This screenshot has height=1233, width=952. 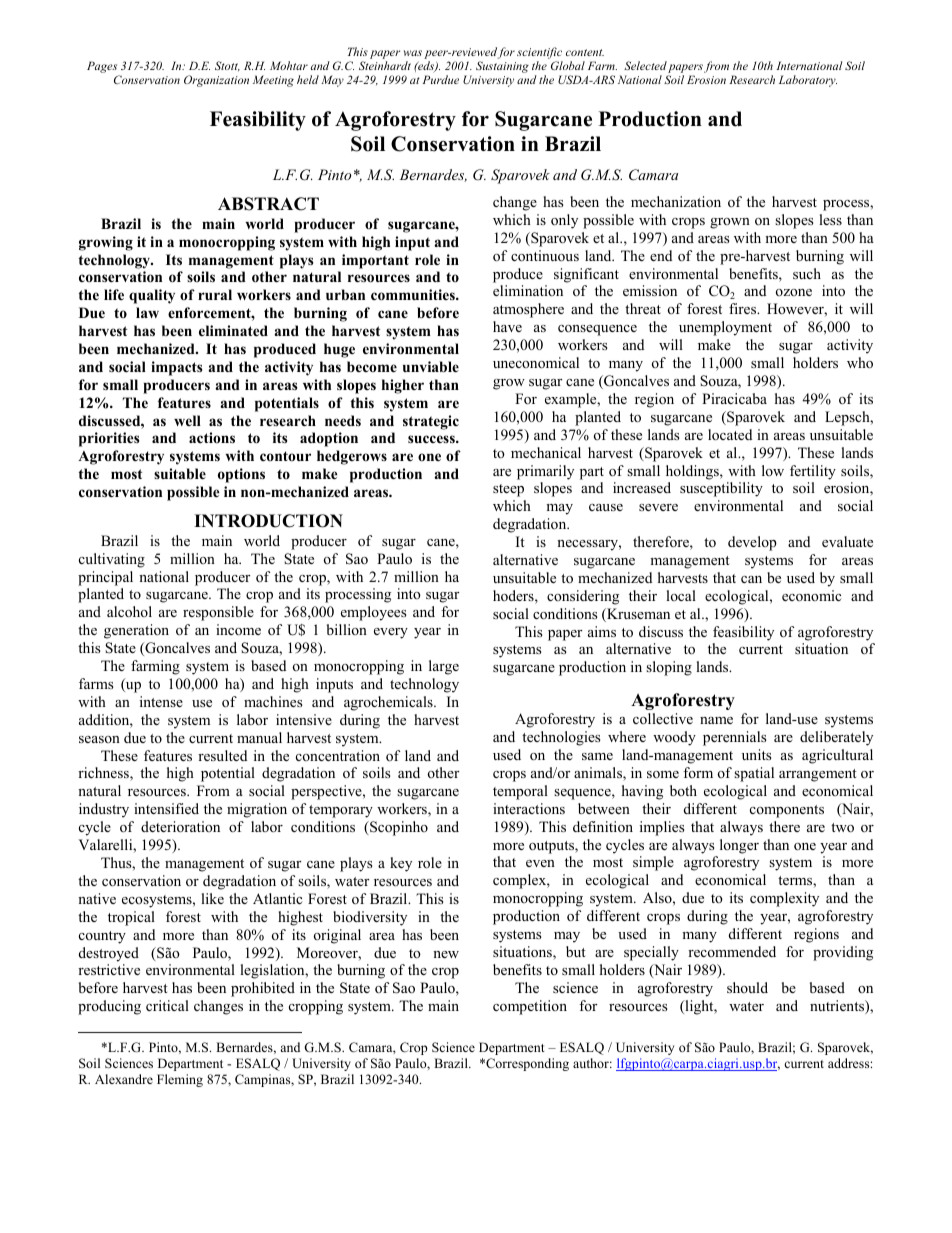 What do you see at coordinates (216, 81) in the screenshot?
I see `Organization` at bounding box center [216, 81].
